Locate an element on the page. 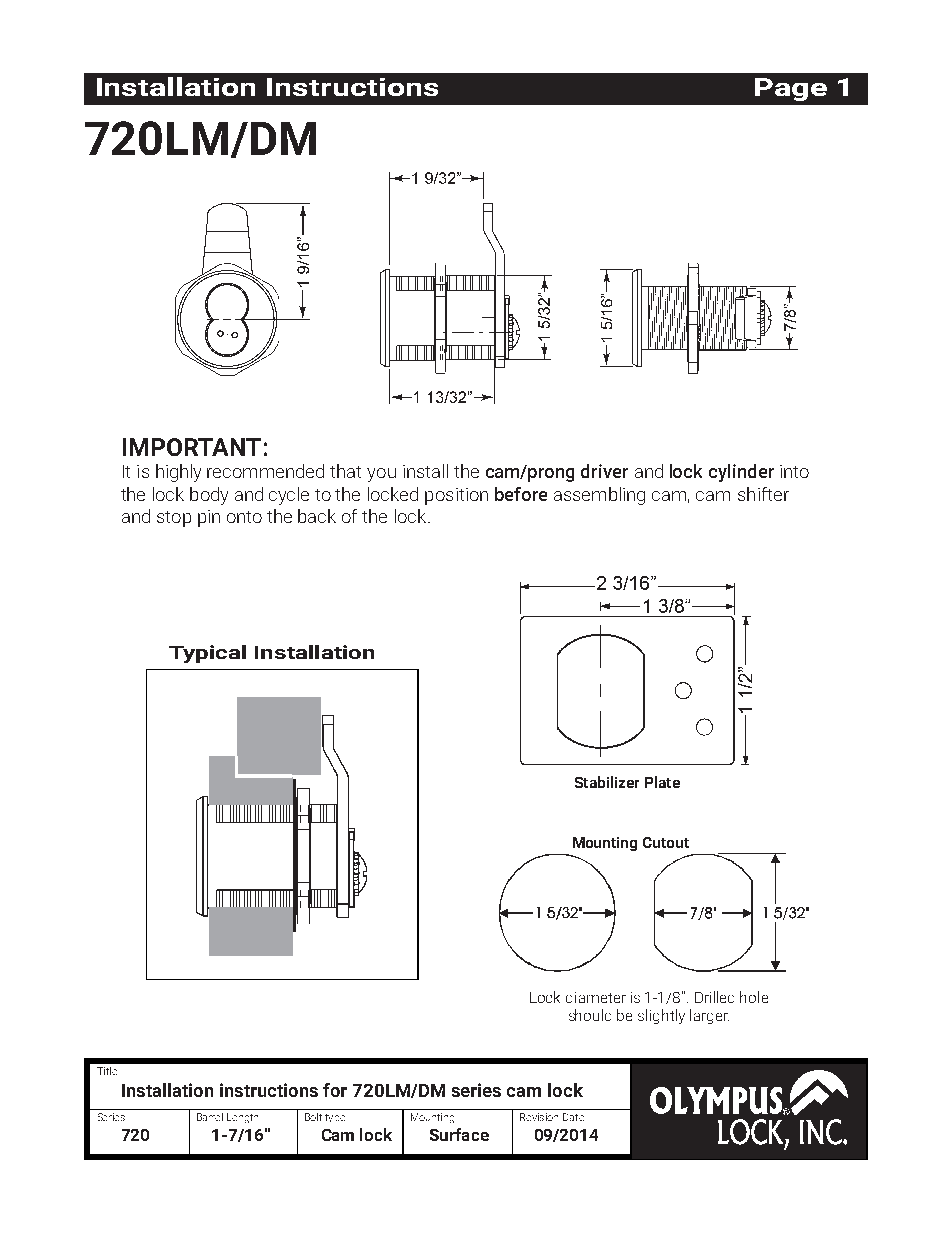  IMPORTANT is located at coordinates (192, 447).
